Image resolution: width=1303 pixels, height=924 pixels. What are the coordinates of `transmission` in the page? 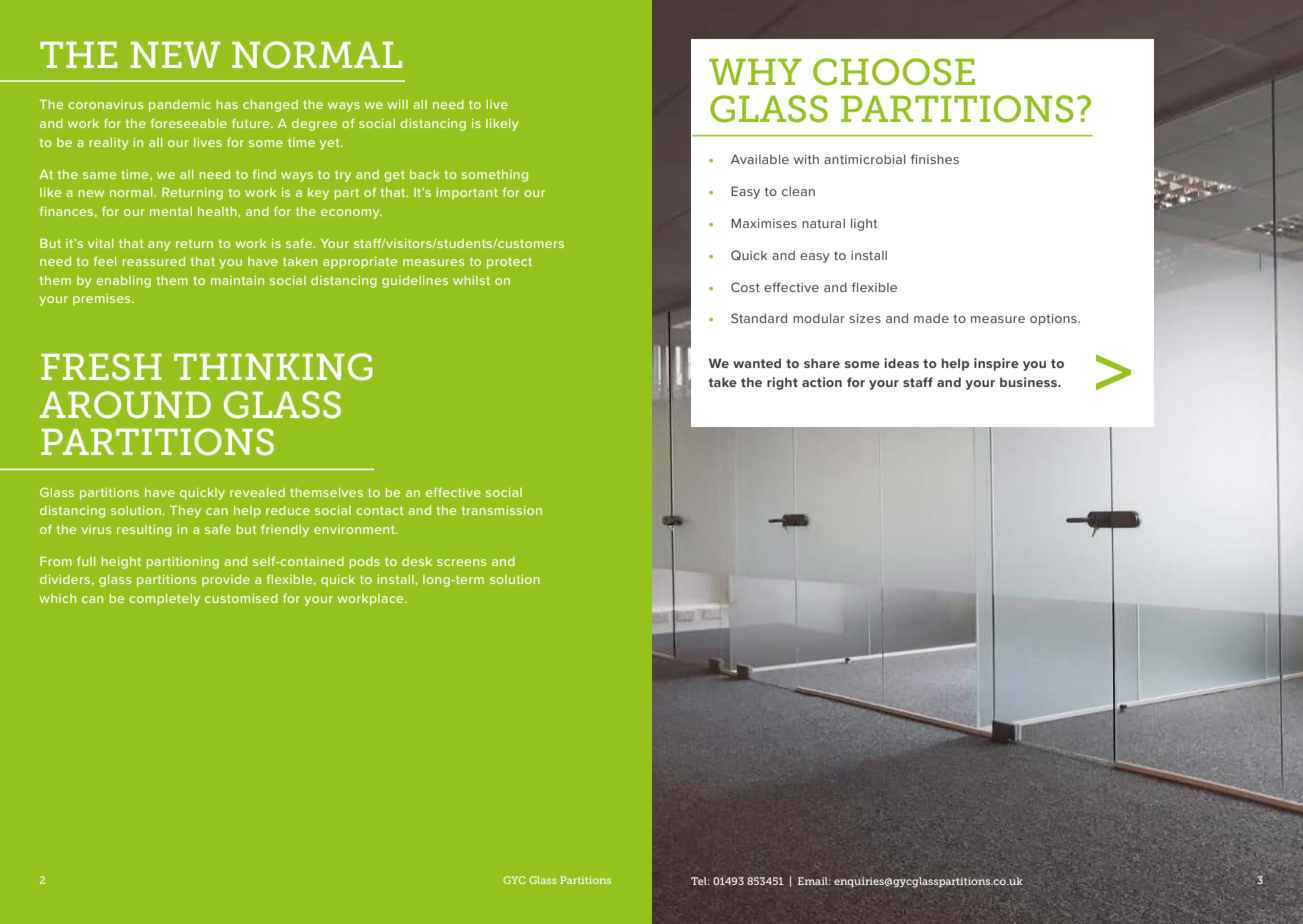 It's located at (501, 510).
